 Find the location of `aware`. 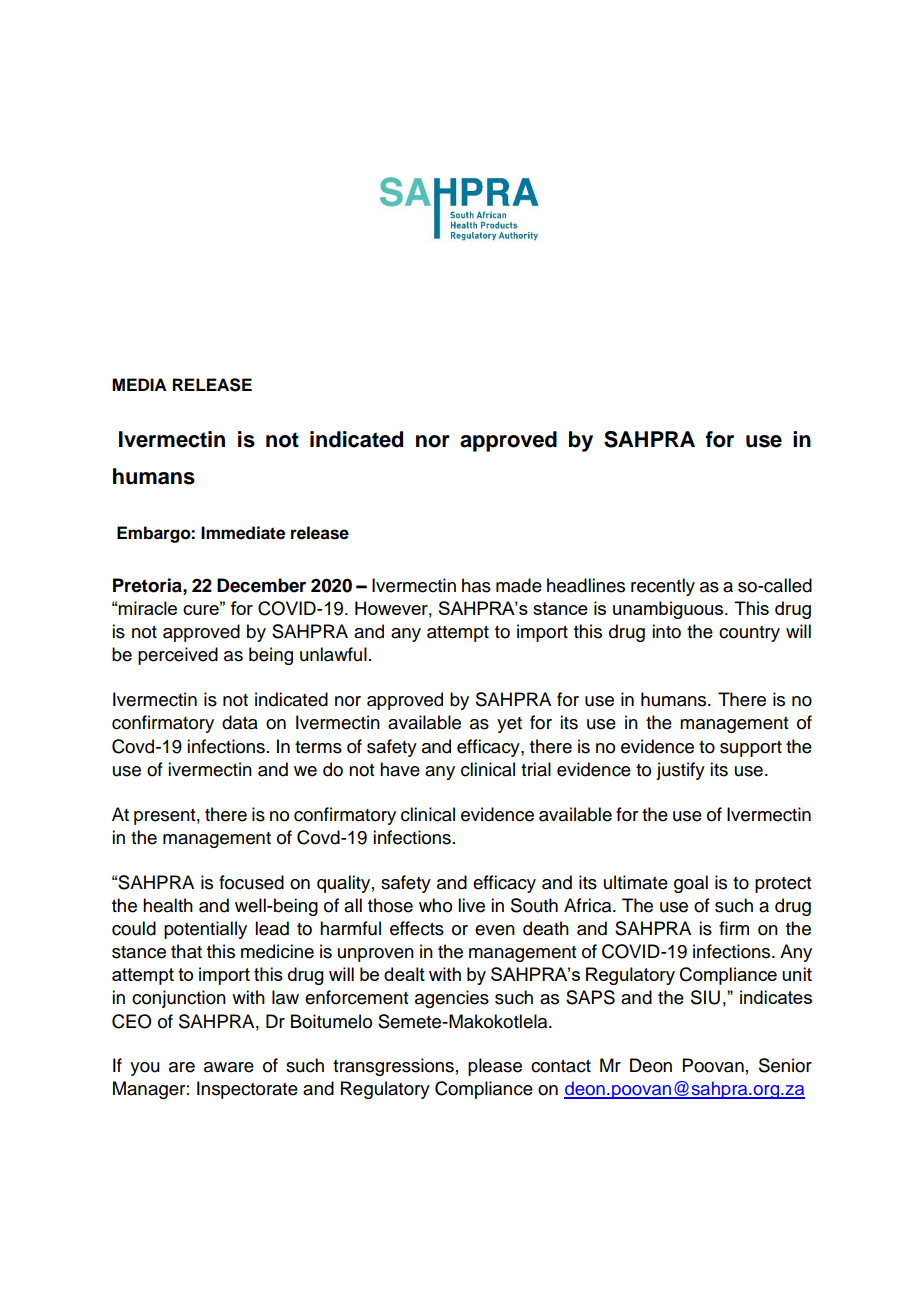

aware is located at coordinates (229, 1067).
